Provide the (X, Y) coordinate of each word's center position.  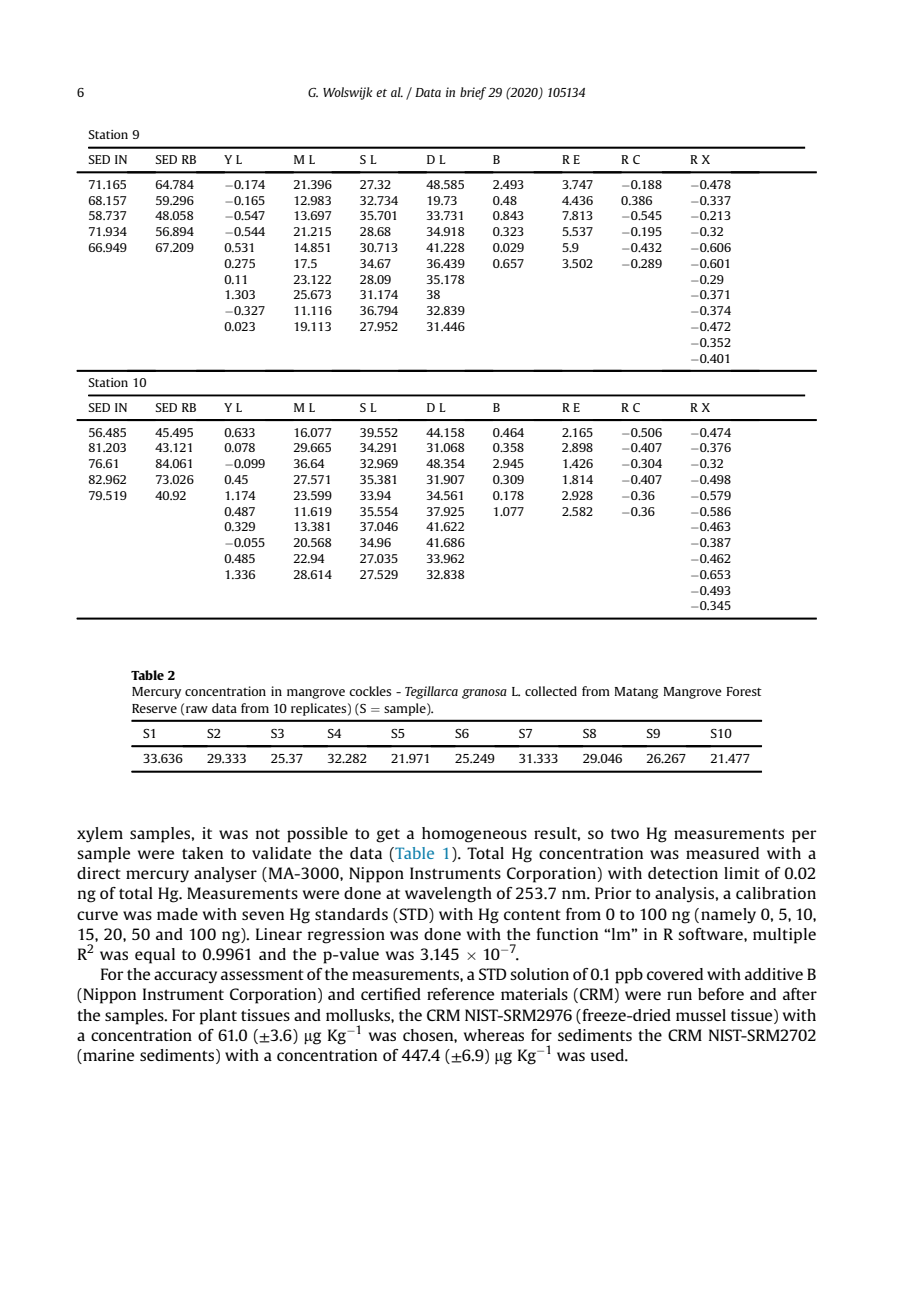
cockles (370, 691)
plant (218, 1017)
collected (551, 691)
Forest (744, 691)
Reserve (154, 708)
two (625, 834)
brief (473, 93)
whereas (494, 1035)
